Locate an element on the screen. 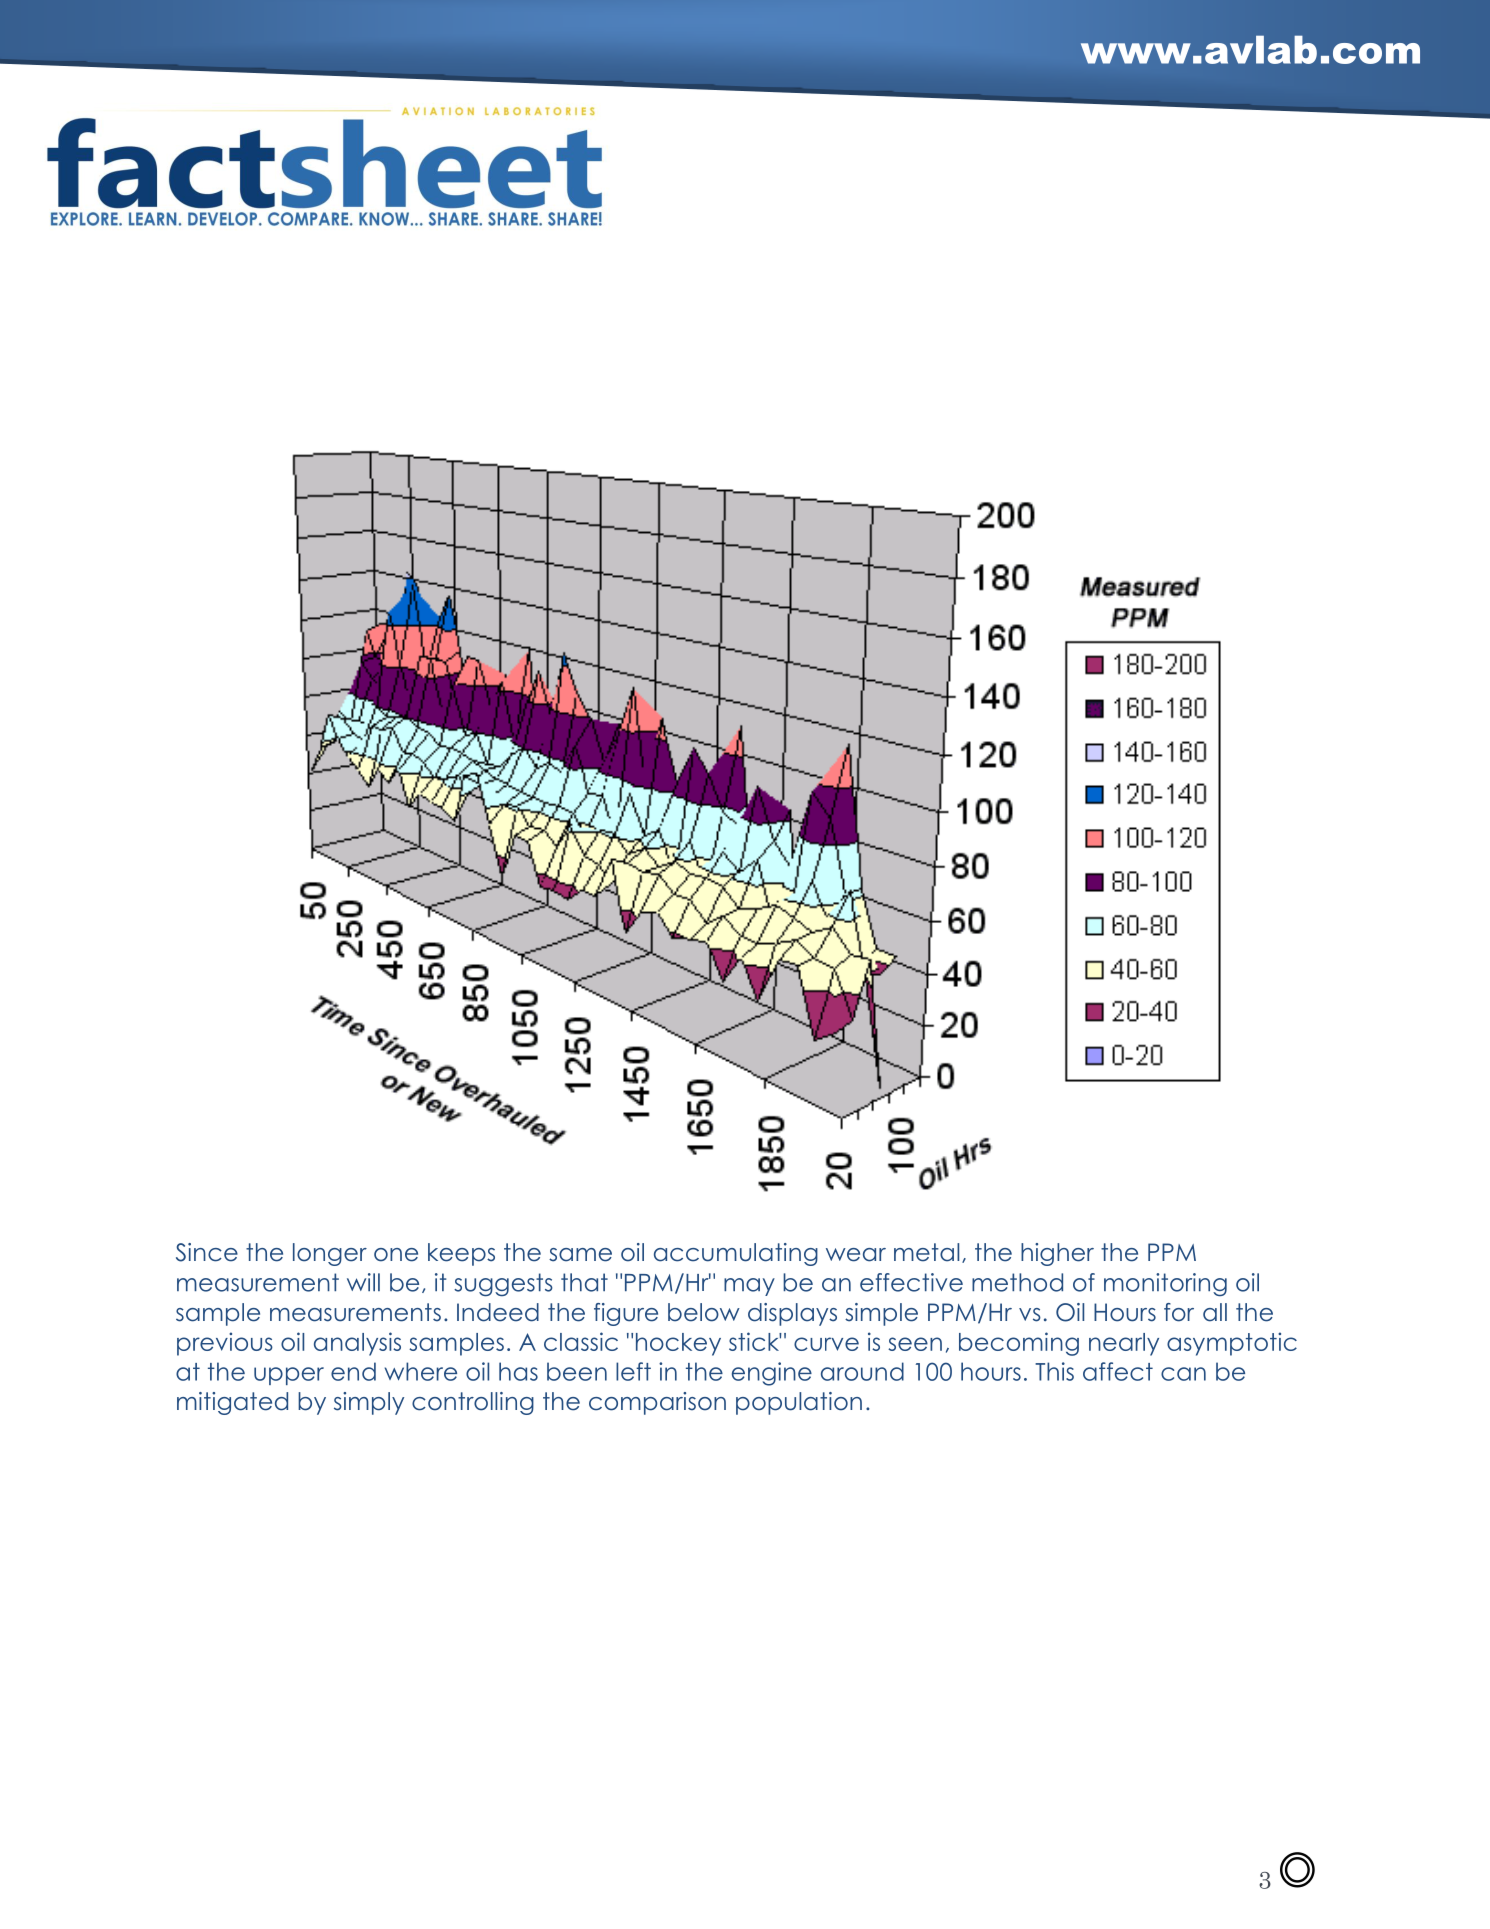 The width and height of the screenshot is (1490, 1929). may is located at coordinates (749, 1287).
